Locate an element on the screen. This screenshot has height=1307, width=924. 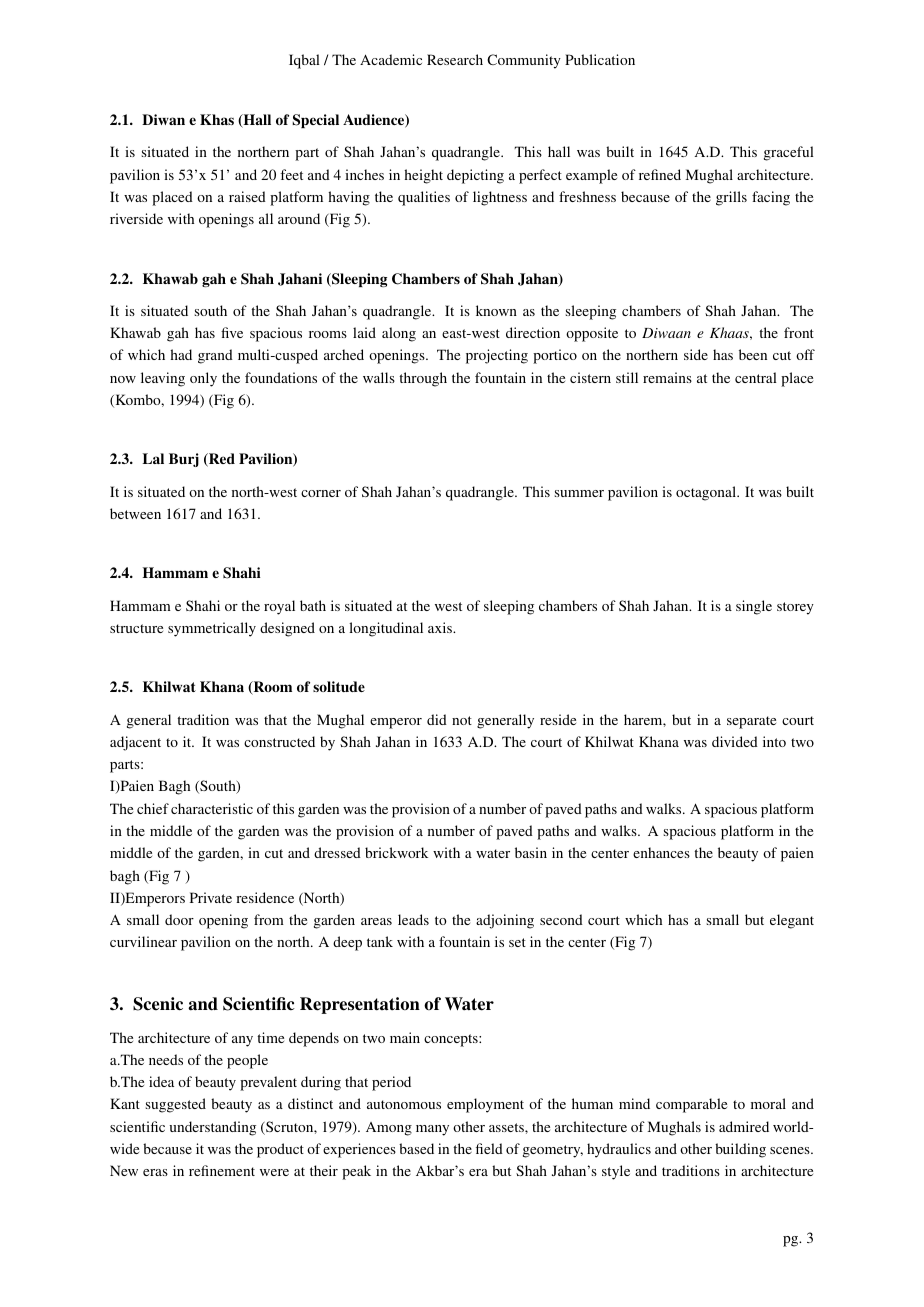
Khas is located at coordinates (217, 119).
